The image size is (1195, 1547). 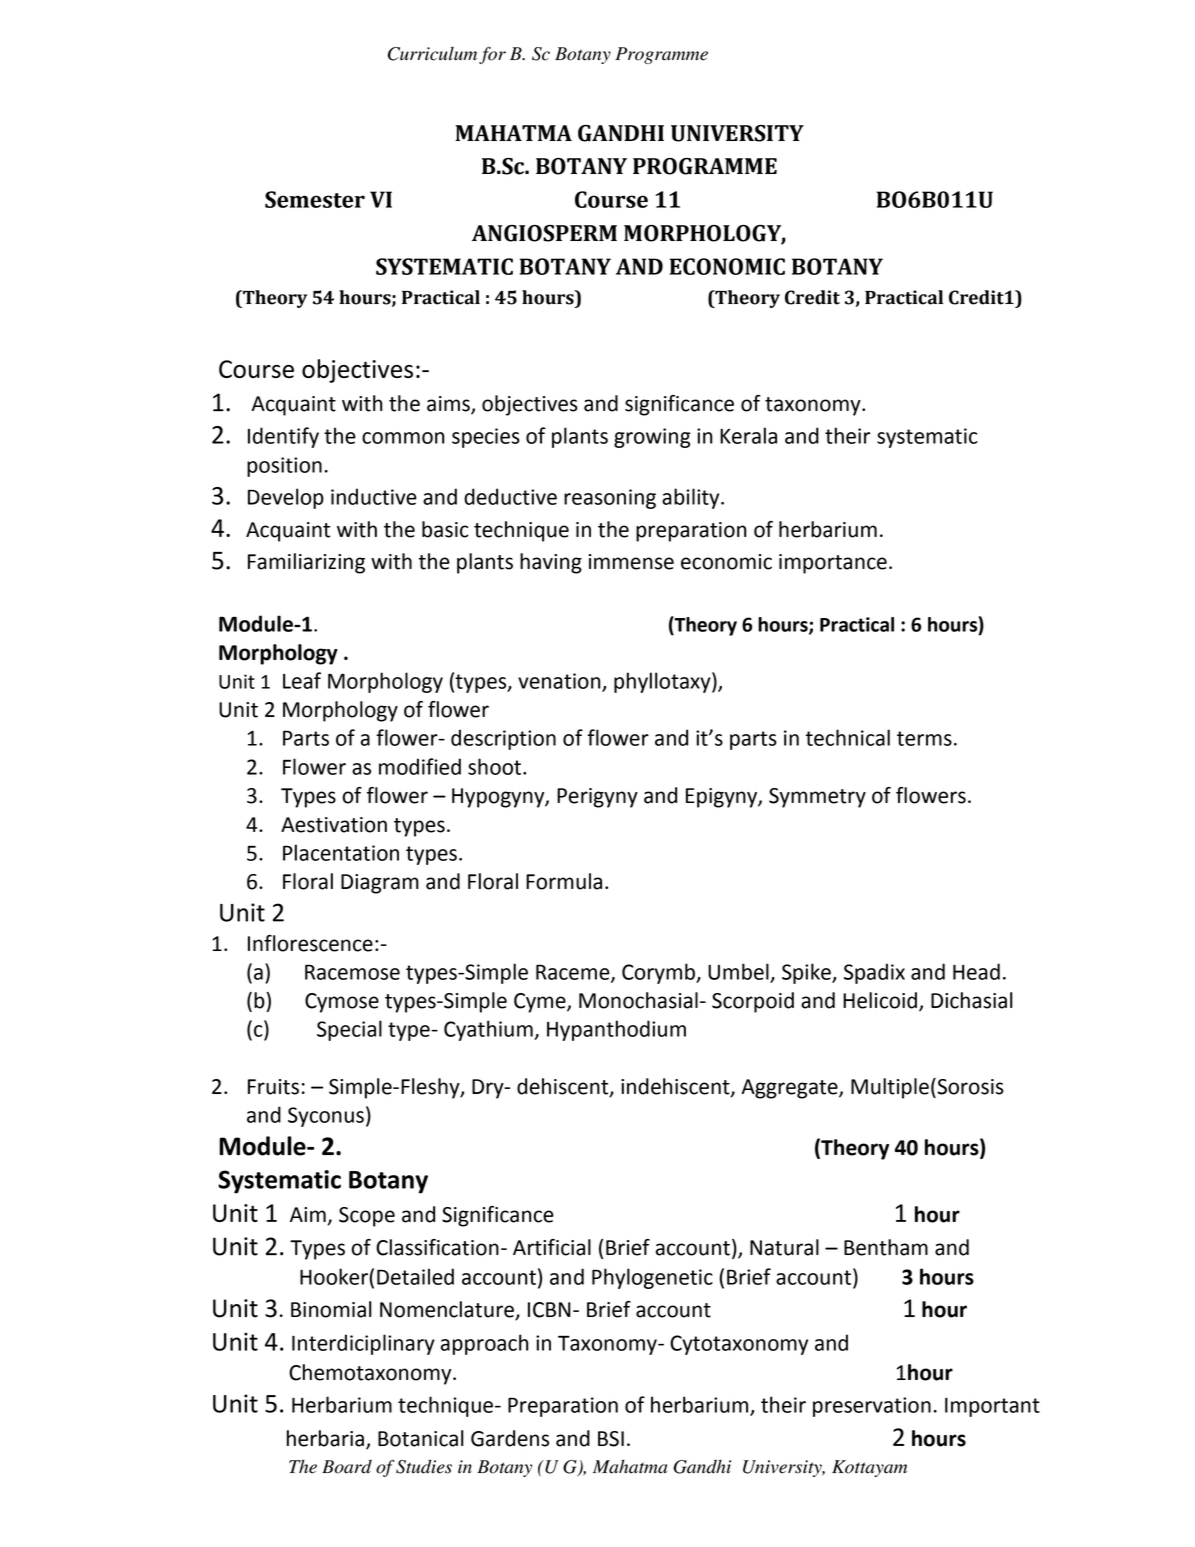 I want to click on Raceme, so click(x=574, y=973).
